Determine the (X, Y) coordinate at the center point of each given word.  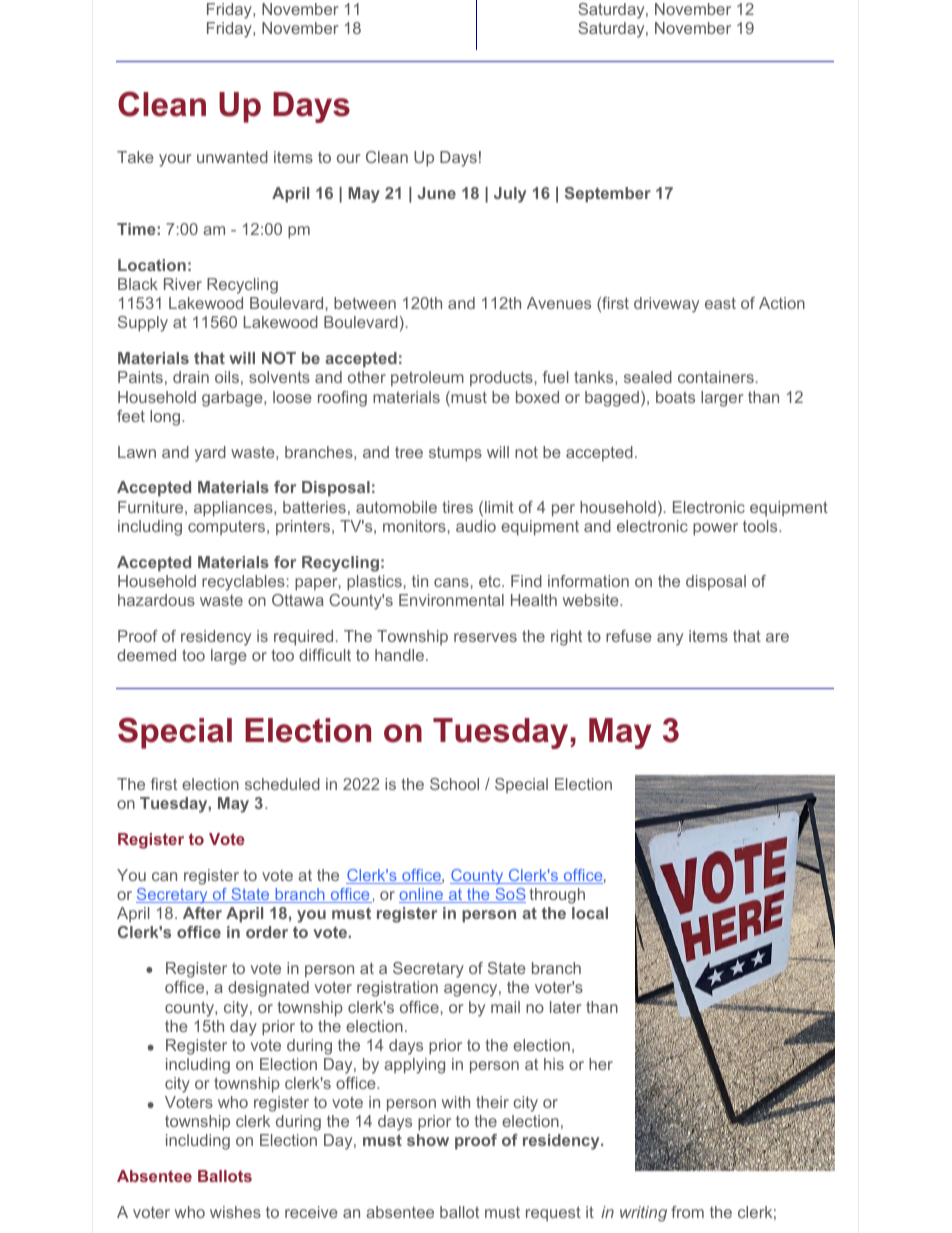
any (670, 639)
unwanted (232, 157)
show (428, 1140)
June (436, 193)
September (608, 195)
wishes (235, 1212)
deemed (146, 655)
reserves (485, 637)
